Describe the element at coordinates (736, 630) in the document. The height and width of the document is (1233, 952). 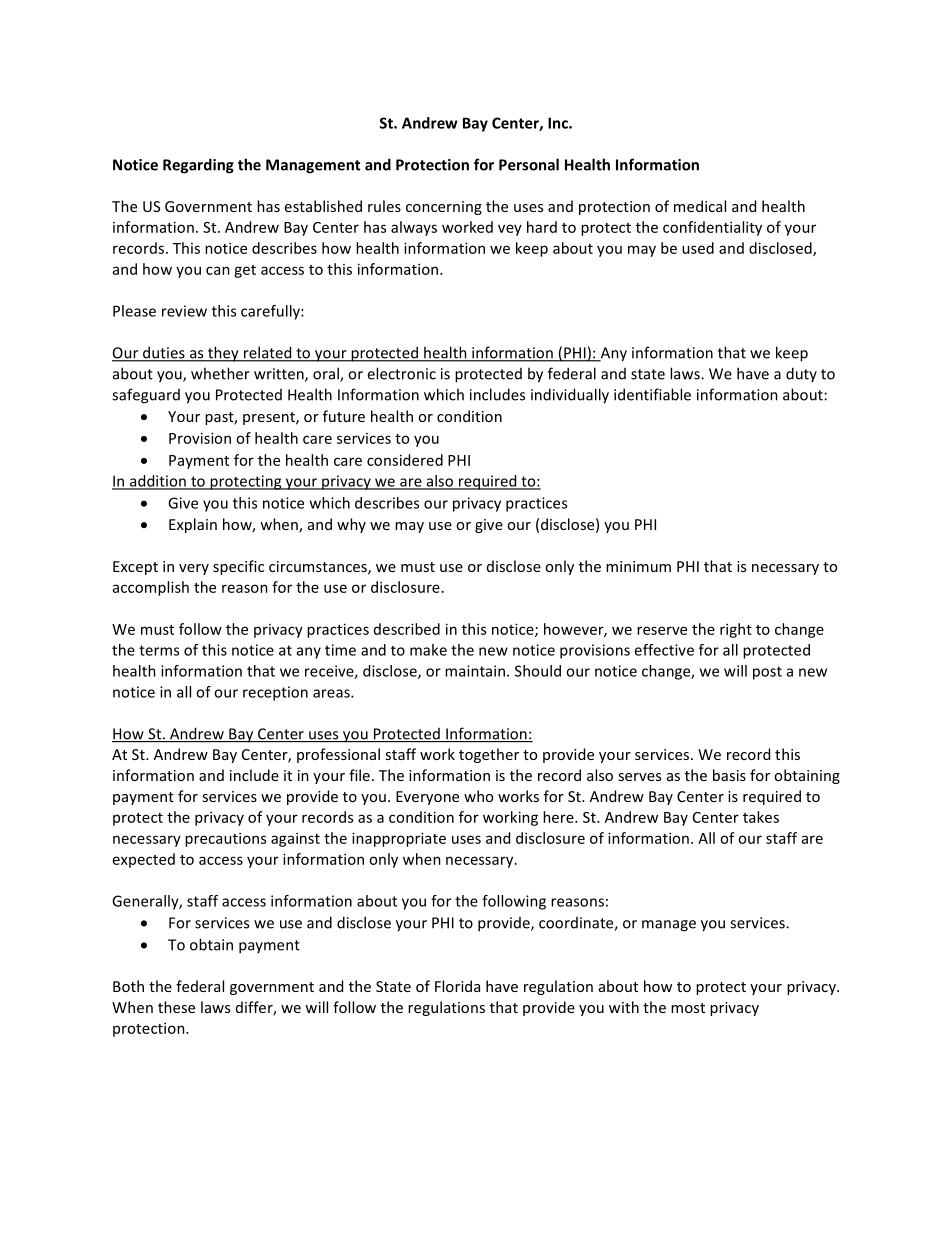
I see `right` at that location.
